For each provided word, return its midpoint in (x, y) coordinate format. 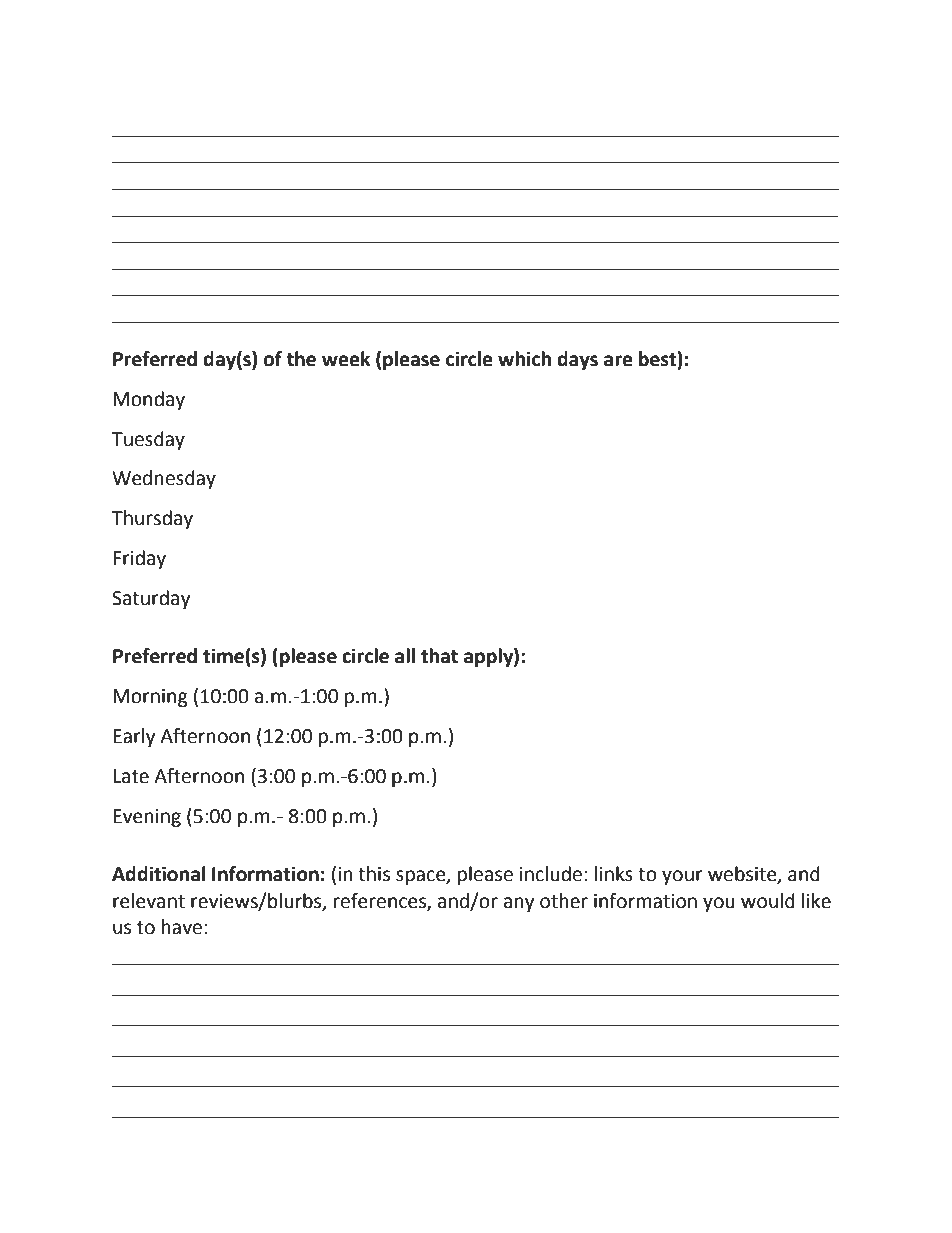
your (682, 877)
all (405, 656)
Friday (139, 559)
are (618, 361)
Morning (150, 698)
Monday (149, 400)
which (524, 359)
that (439, 656)
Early (134, 737)
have (182, 927)
